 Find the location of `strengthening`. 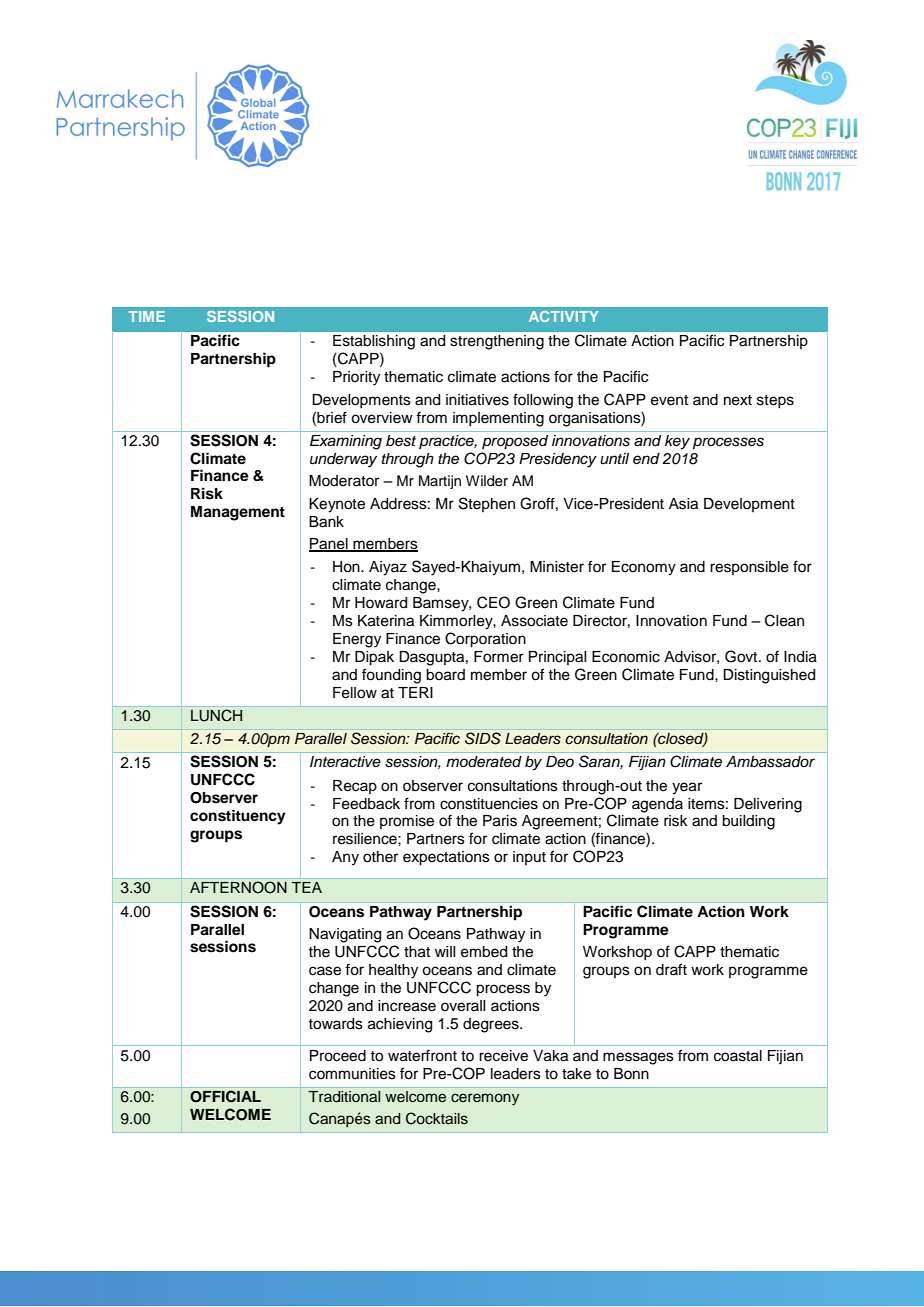

strengthening is located at coordinates (497, 342).
